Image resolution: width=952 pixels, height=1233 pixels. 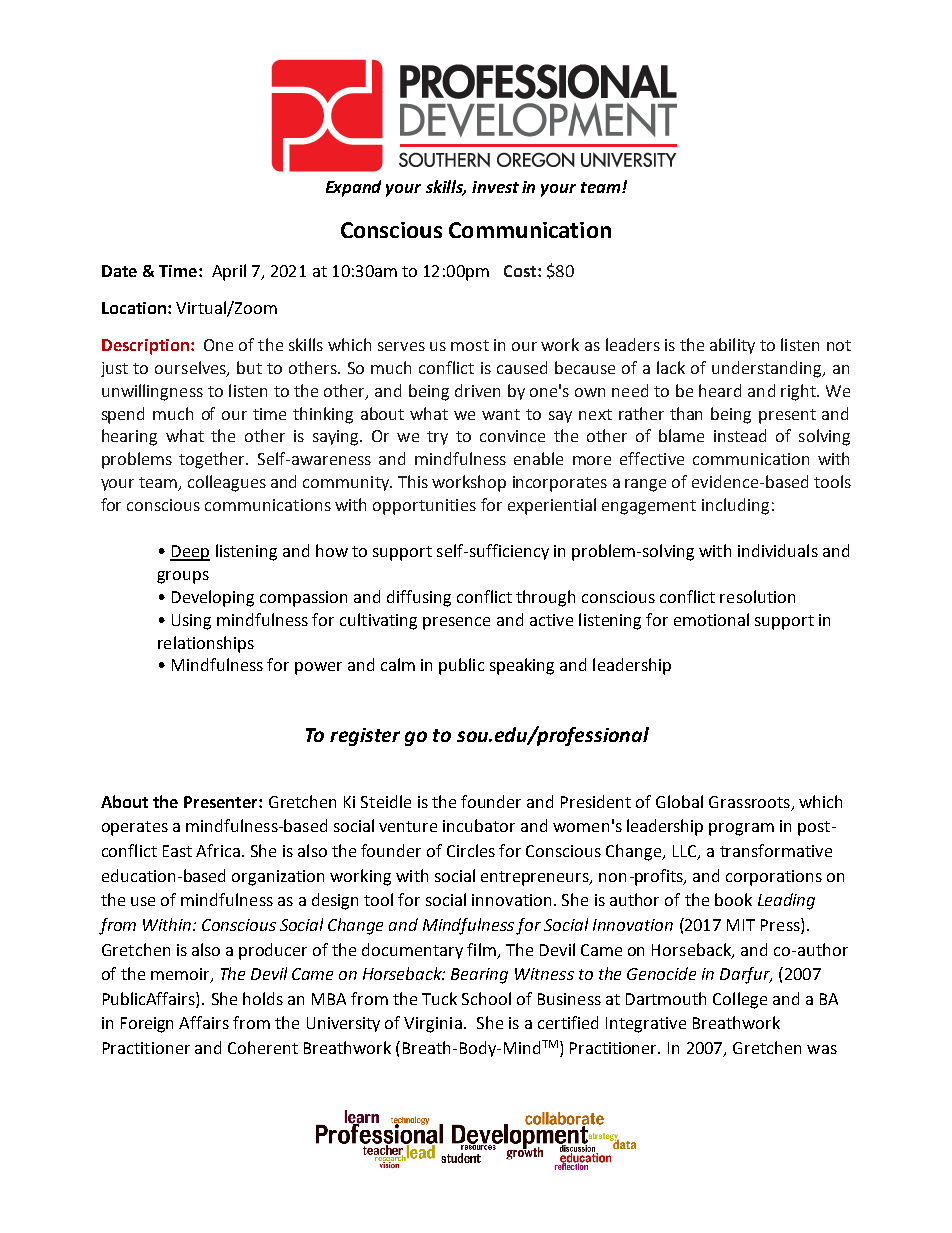 I want to click on program, so click(x=741, y=829).
